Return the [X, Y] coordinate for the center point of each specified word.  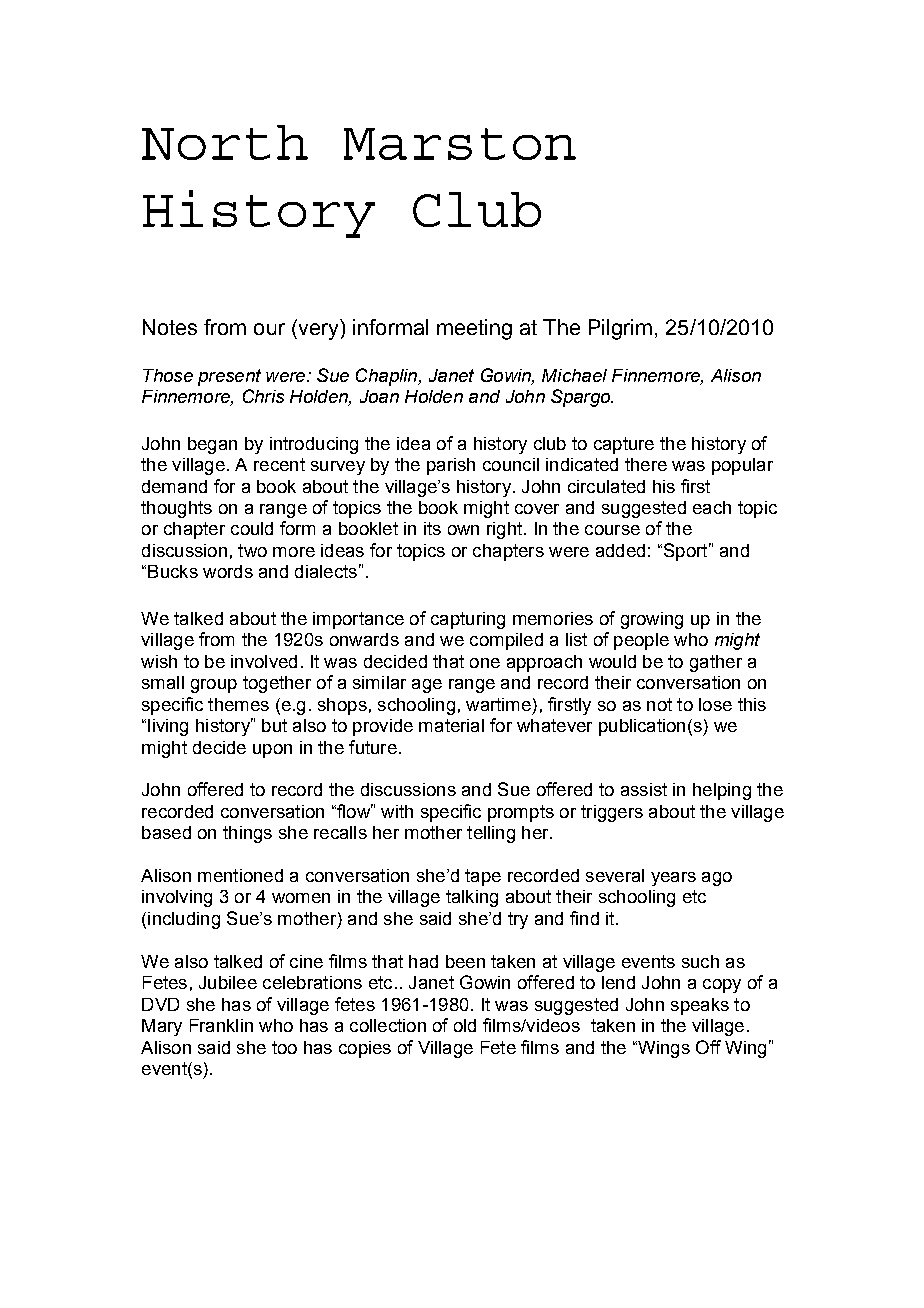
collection [388, 1025]
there [646, 464]
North [225, 142]
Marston [460, 144]
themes [238, 704]
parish [451, 466]
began [212, 445]
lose [715, 704]
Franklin [221, 1025]
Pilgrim [620, 329]
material [451, 725]
